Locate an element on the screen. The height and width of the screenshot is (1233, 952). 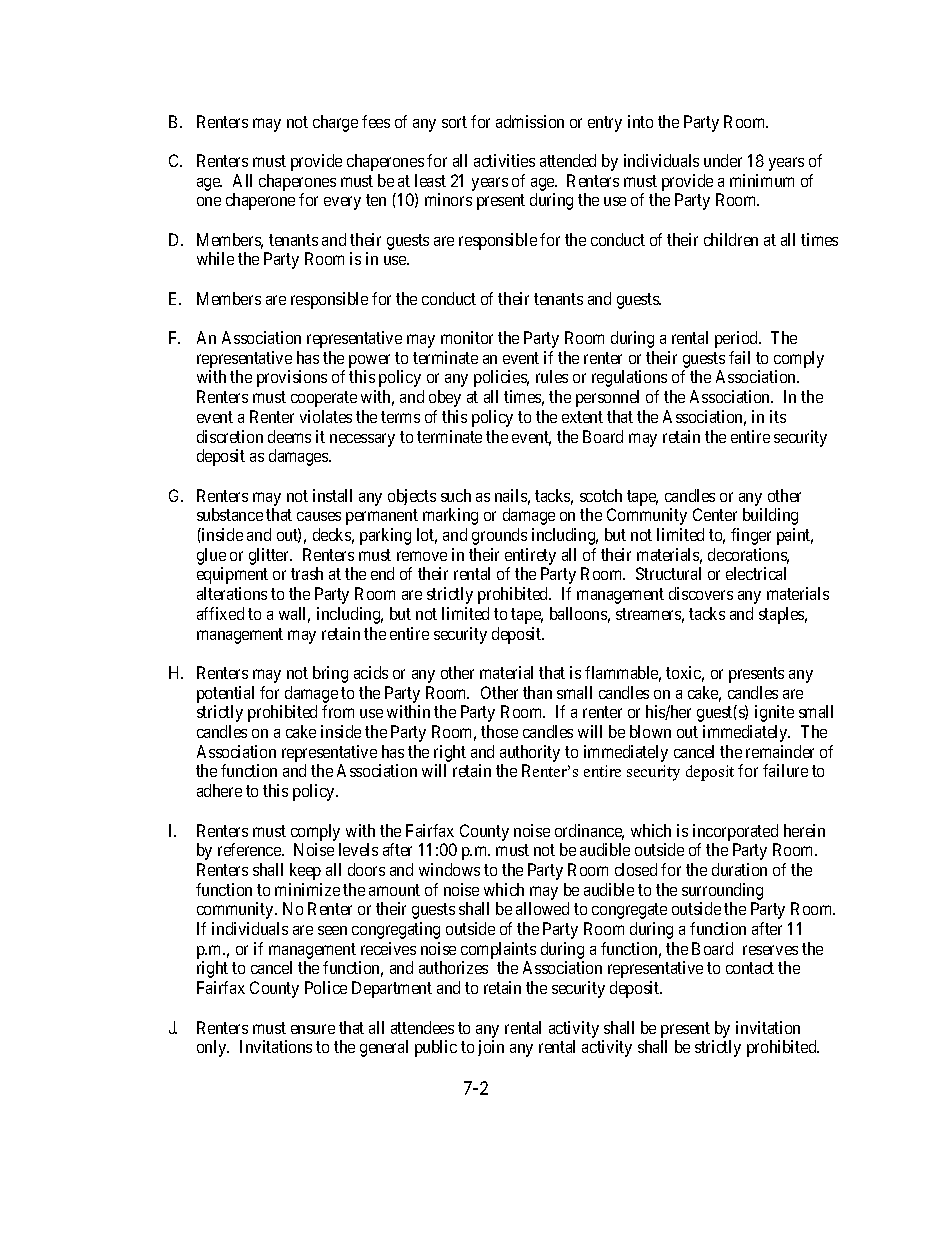
under is located at coordinates (723, 160).
